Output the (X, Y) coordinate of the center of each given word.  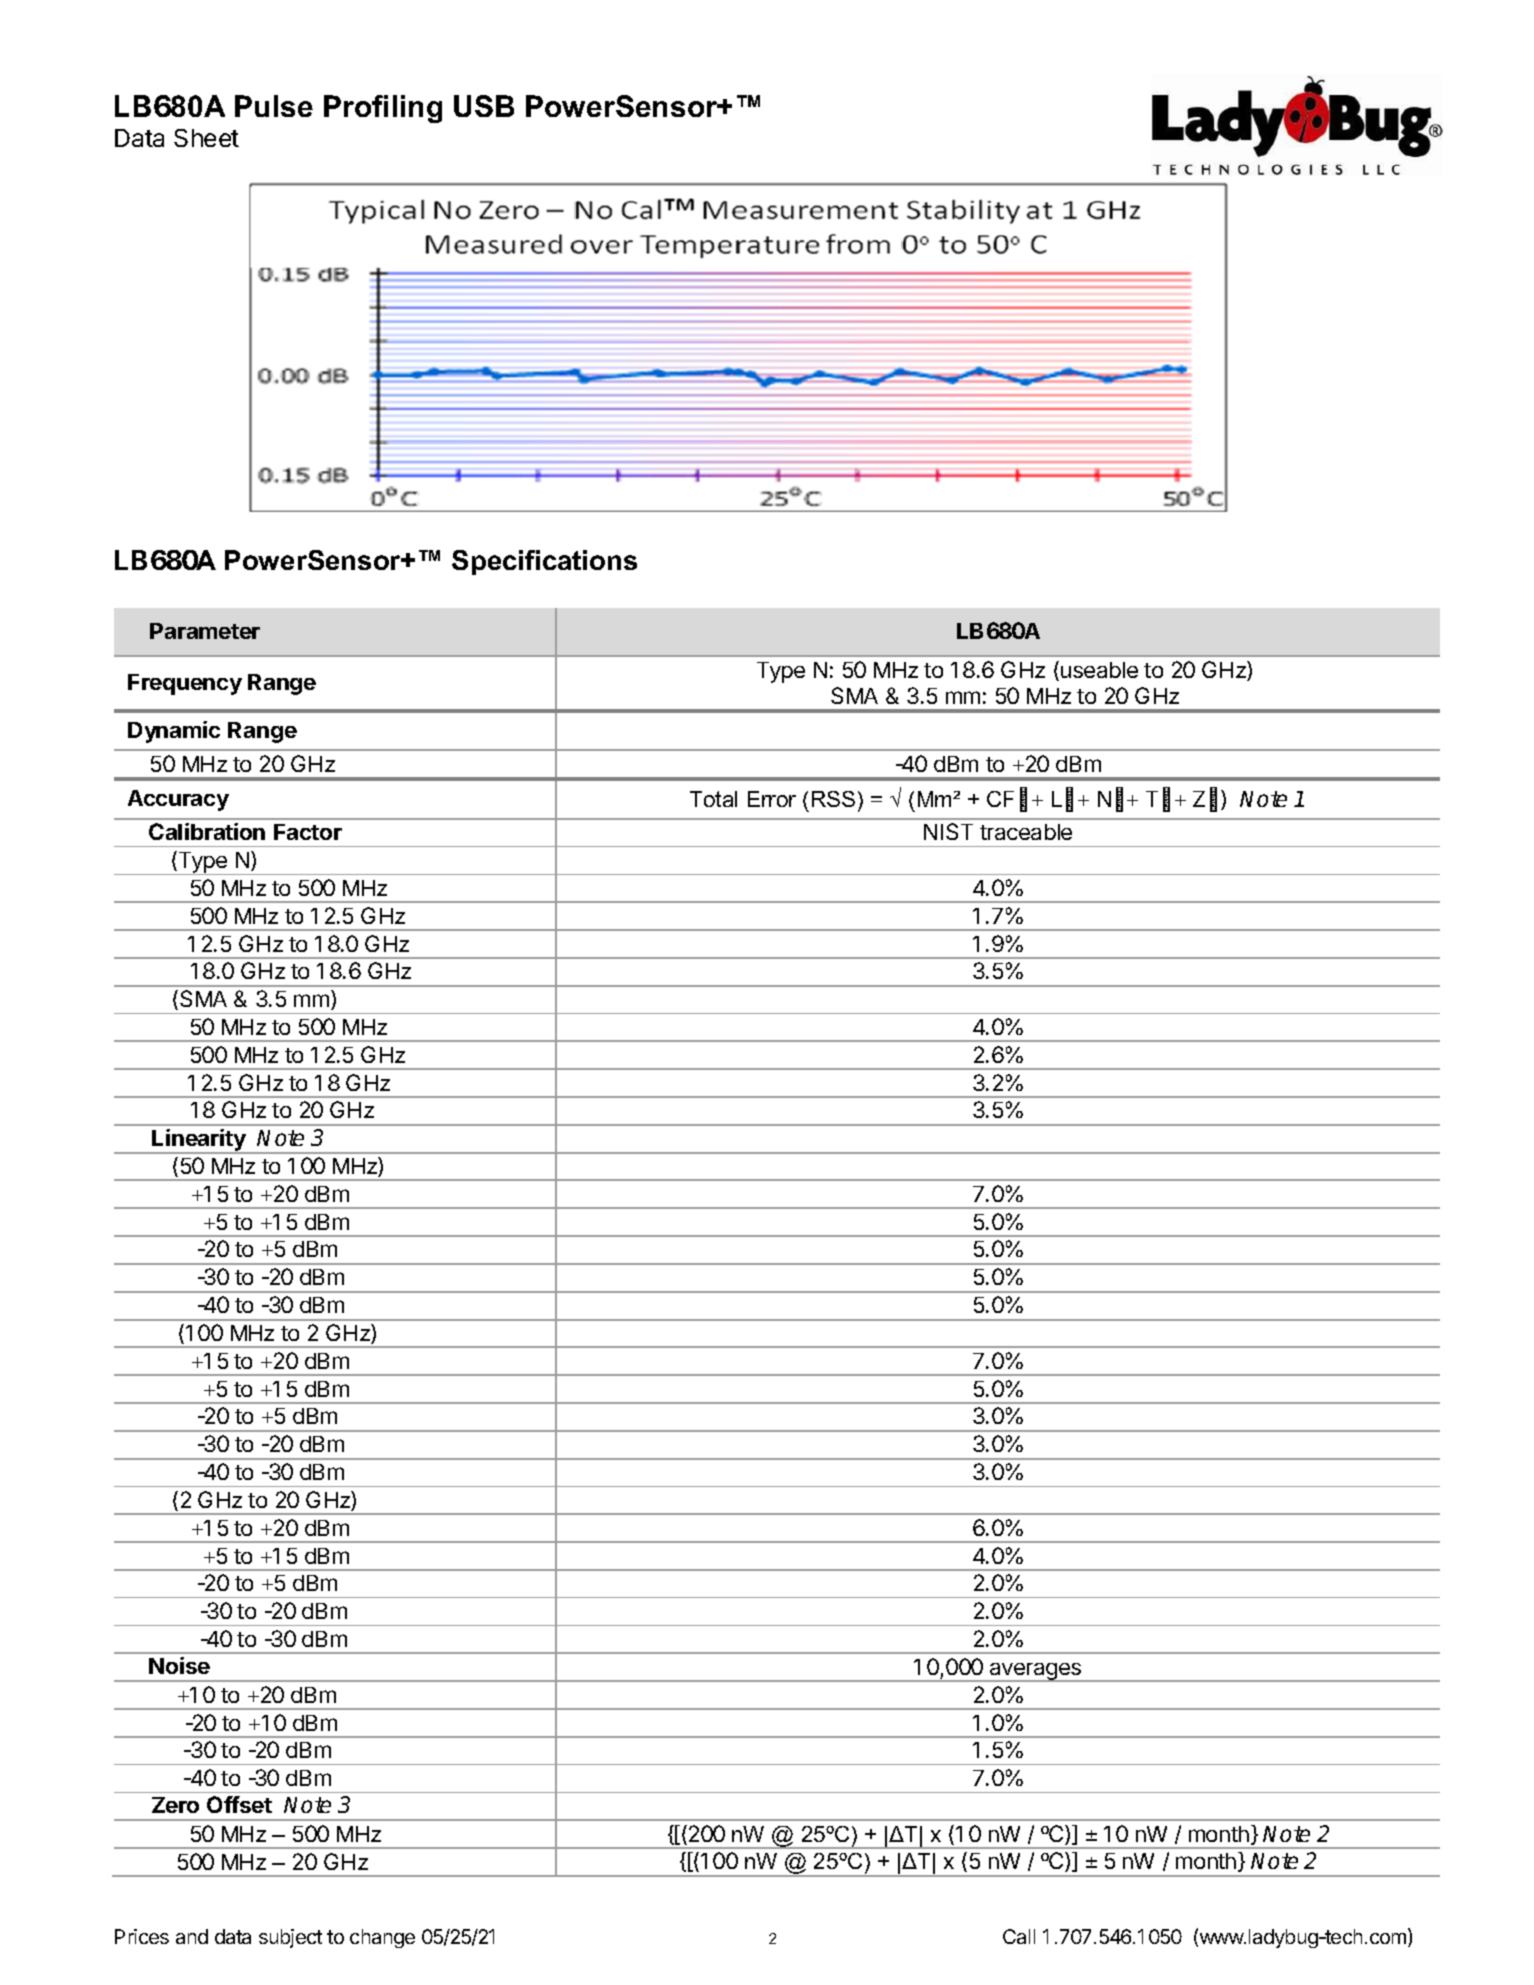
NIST (948, 831)
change (382, 1938)
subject (290, 1938)
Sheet (206, 138)
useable (1099, 670)
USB (484, 106)
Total (713, 799)
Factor (308, 832)
